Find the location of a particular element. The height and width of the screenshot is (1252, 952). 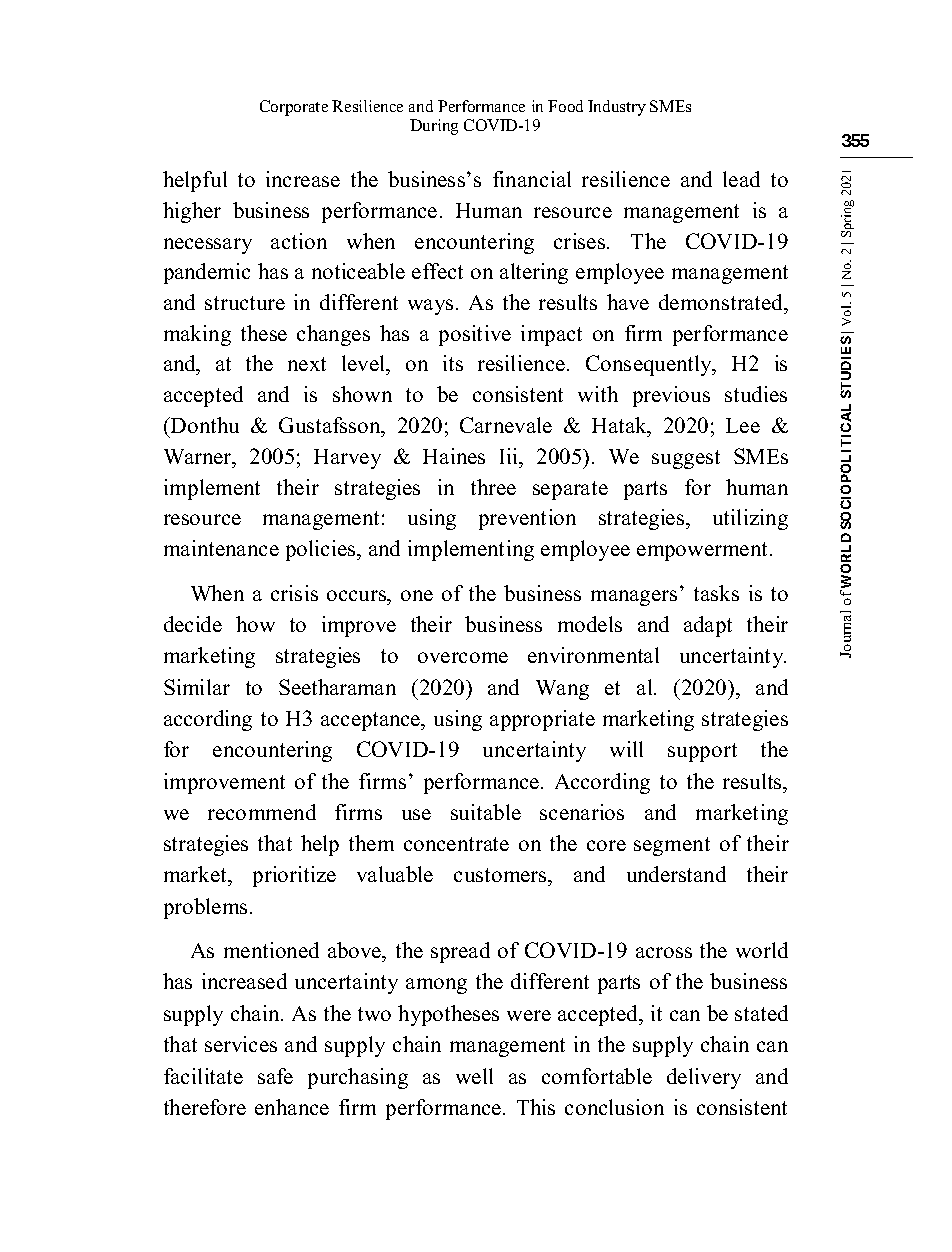

suitable is located at coordinates (486, 812).
